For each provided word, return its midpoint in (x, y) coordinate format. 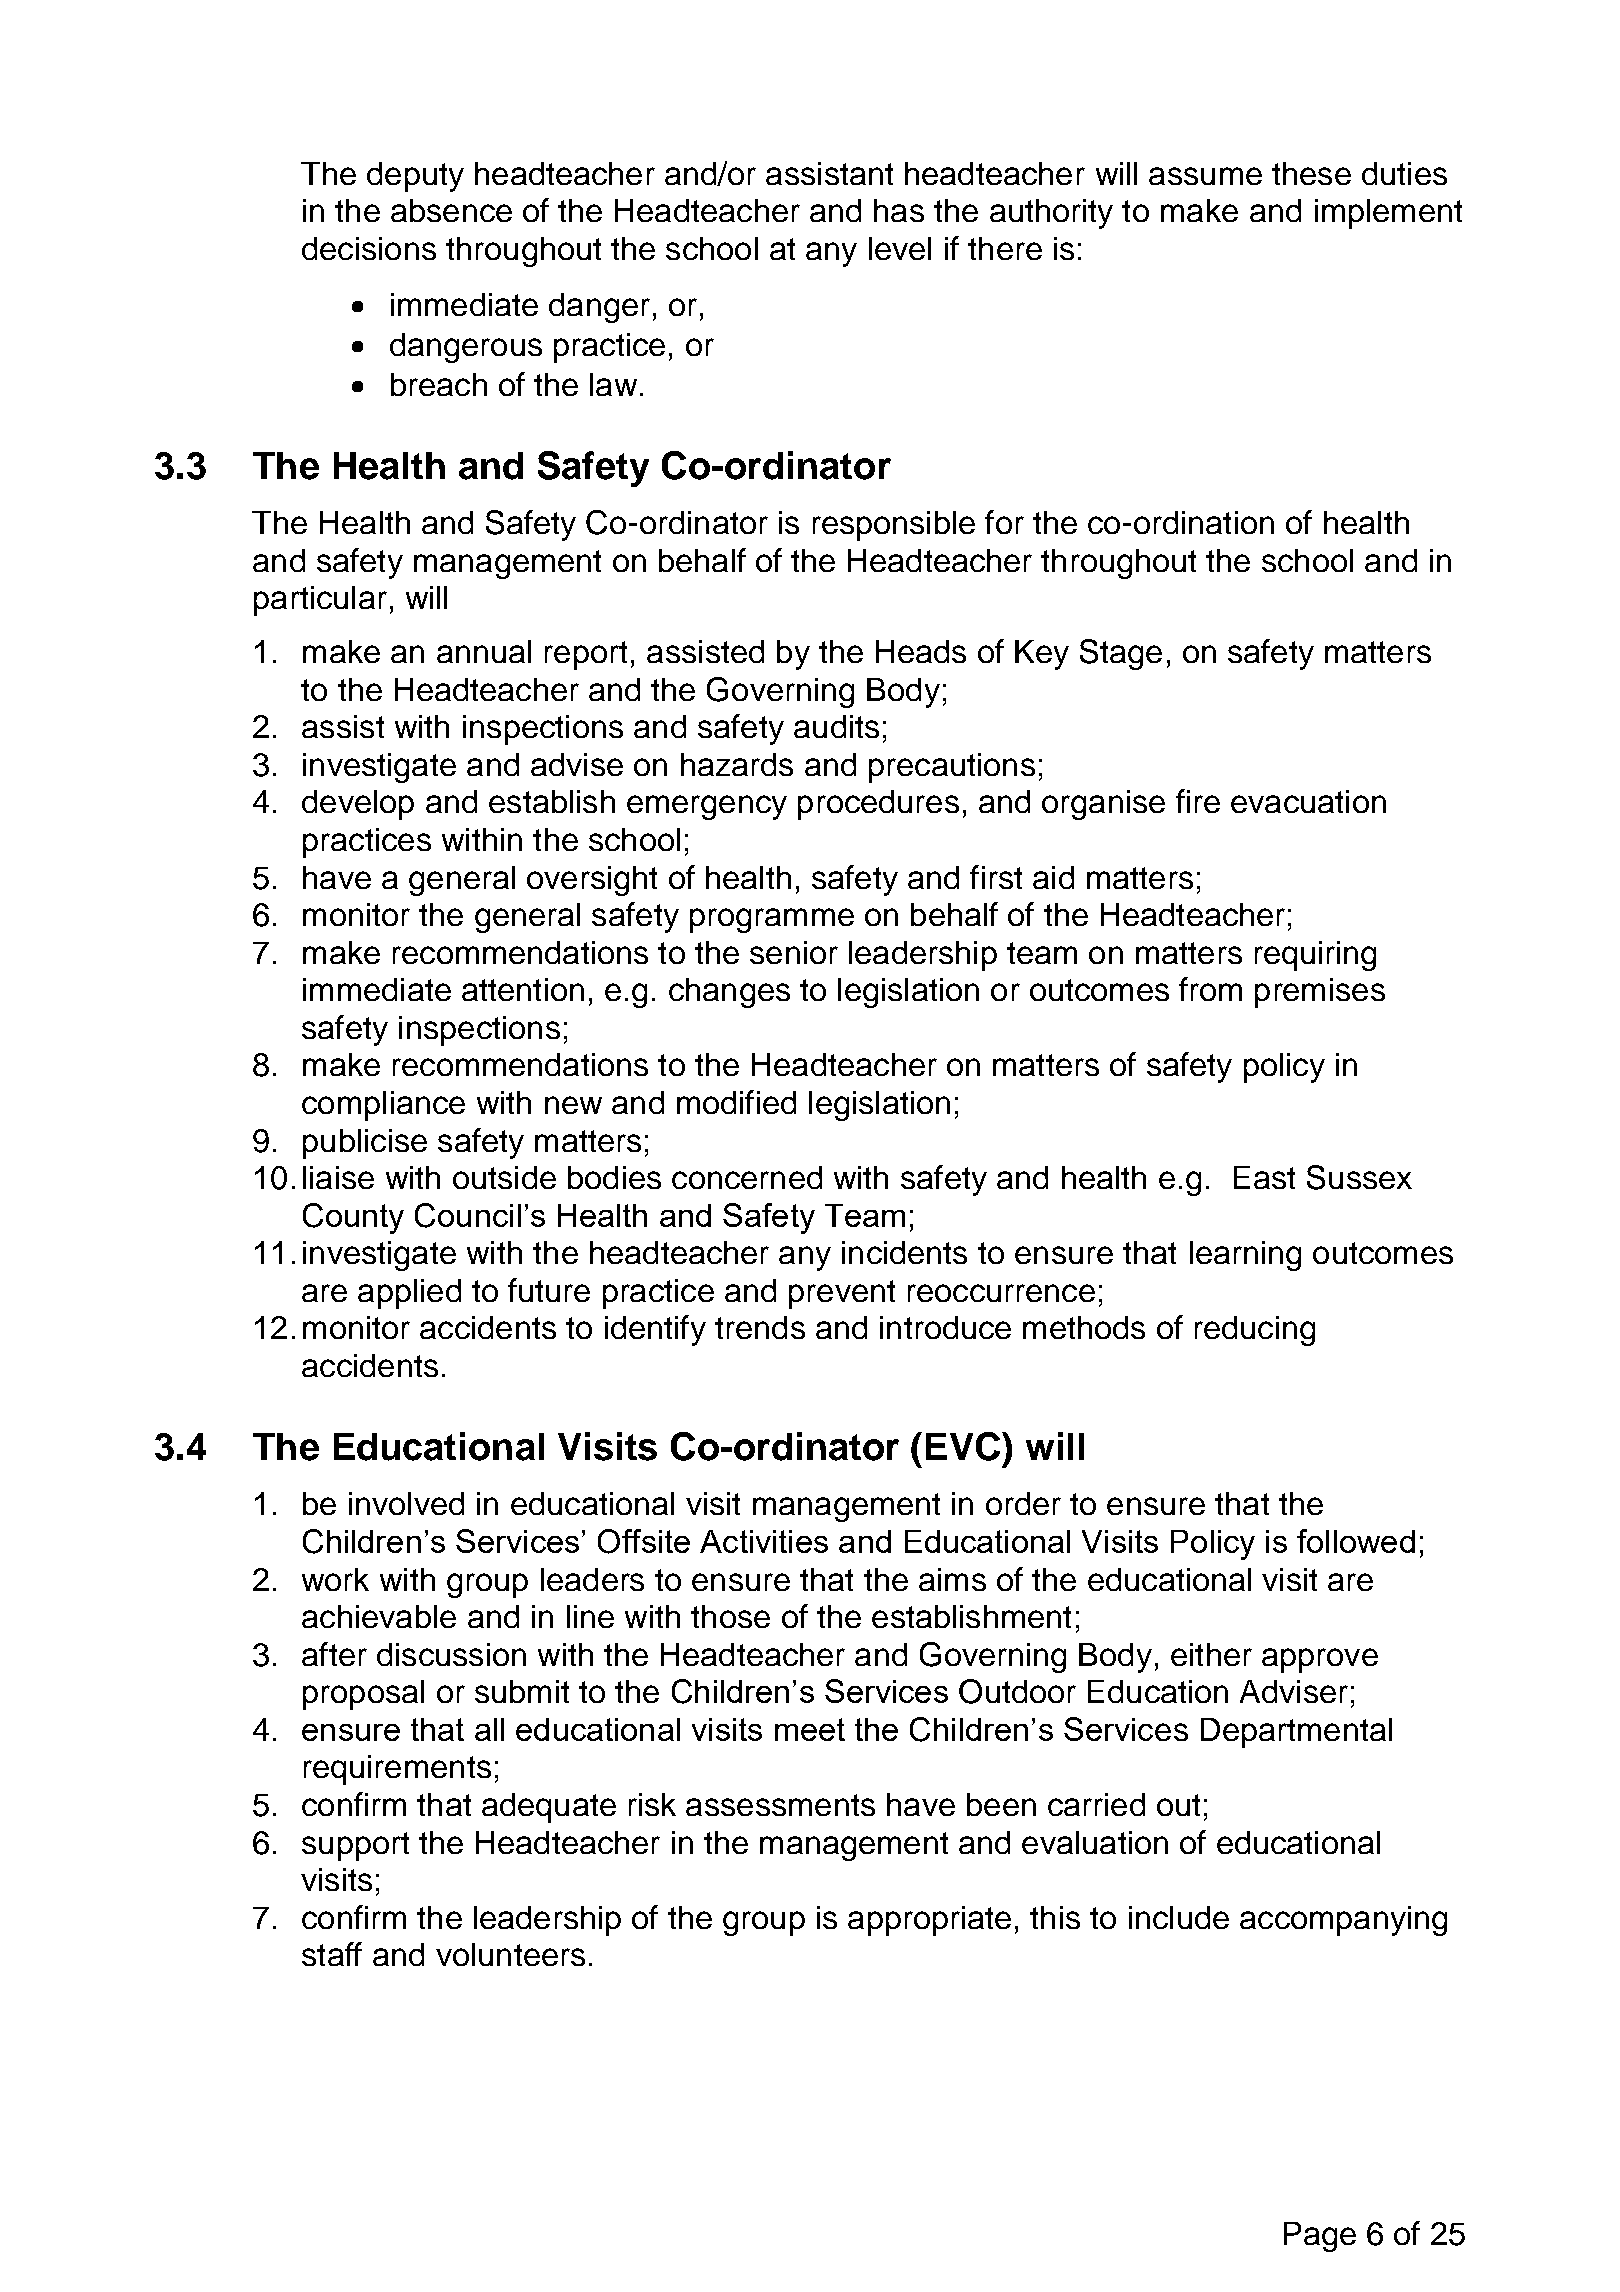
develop (358, 805)
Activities (764, 1541)
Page (1320, 2237)
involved (406, 1503)
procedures (878, 805)
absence (451, 210)
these (1311, 173)
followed (1356, 1541)
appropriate (929, 1921)
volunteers (510, 1954)
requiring (1315, 956)
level (900, 248)
